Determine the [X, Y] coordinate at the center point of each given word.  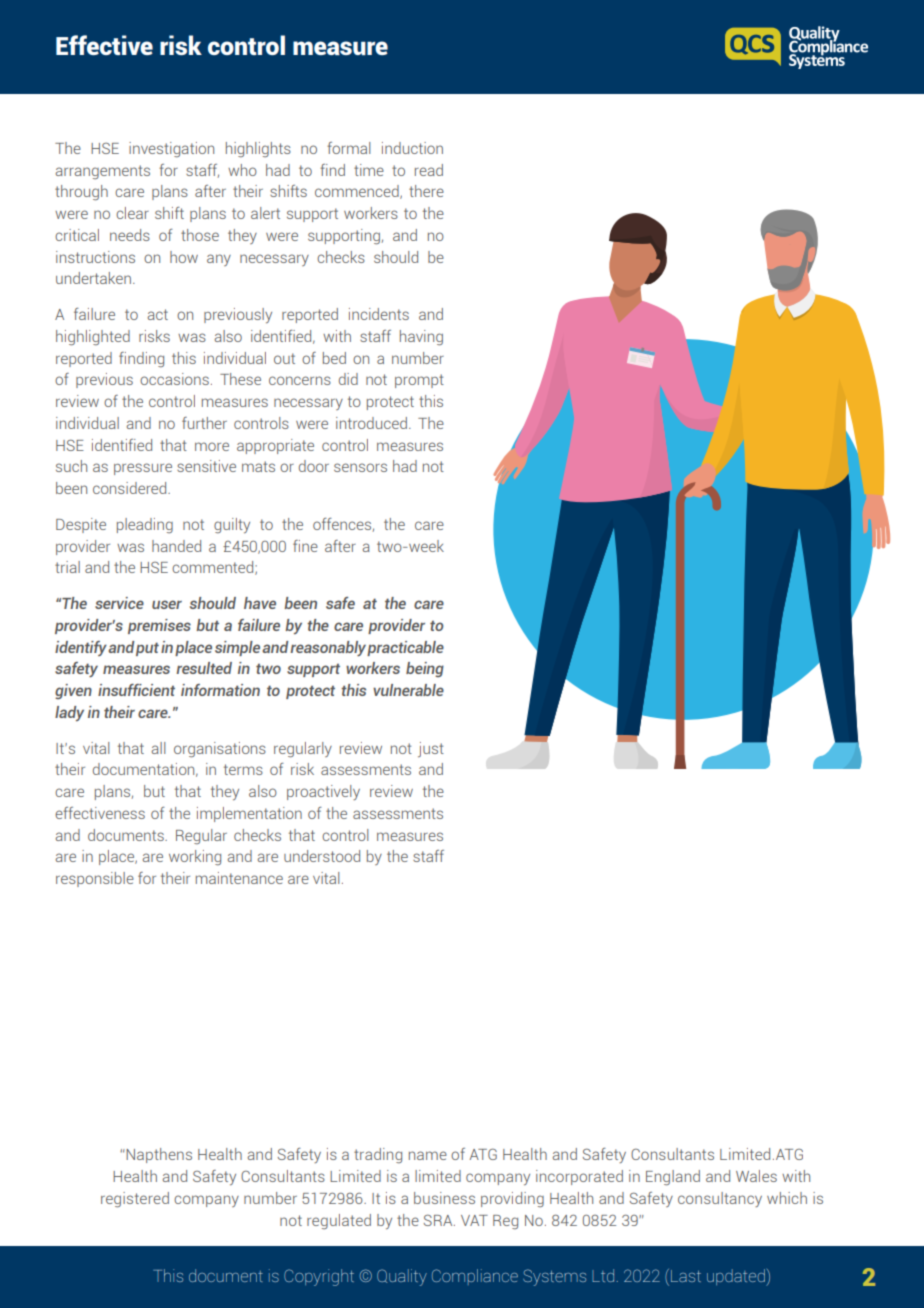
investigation [171, 149]
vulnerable [408, 690]
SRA [439, 1220]
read [429, 170]
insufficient [136, 690]
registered [135, 1200]
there [426, 191]
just [431, 749]
